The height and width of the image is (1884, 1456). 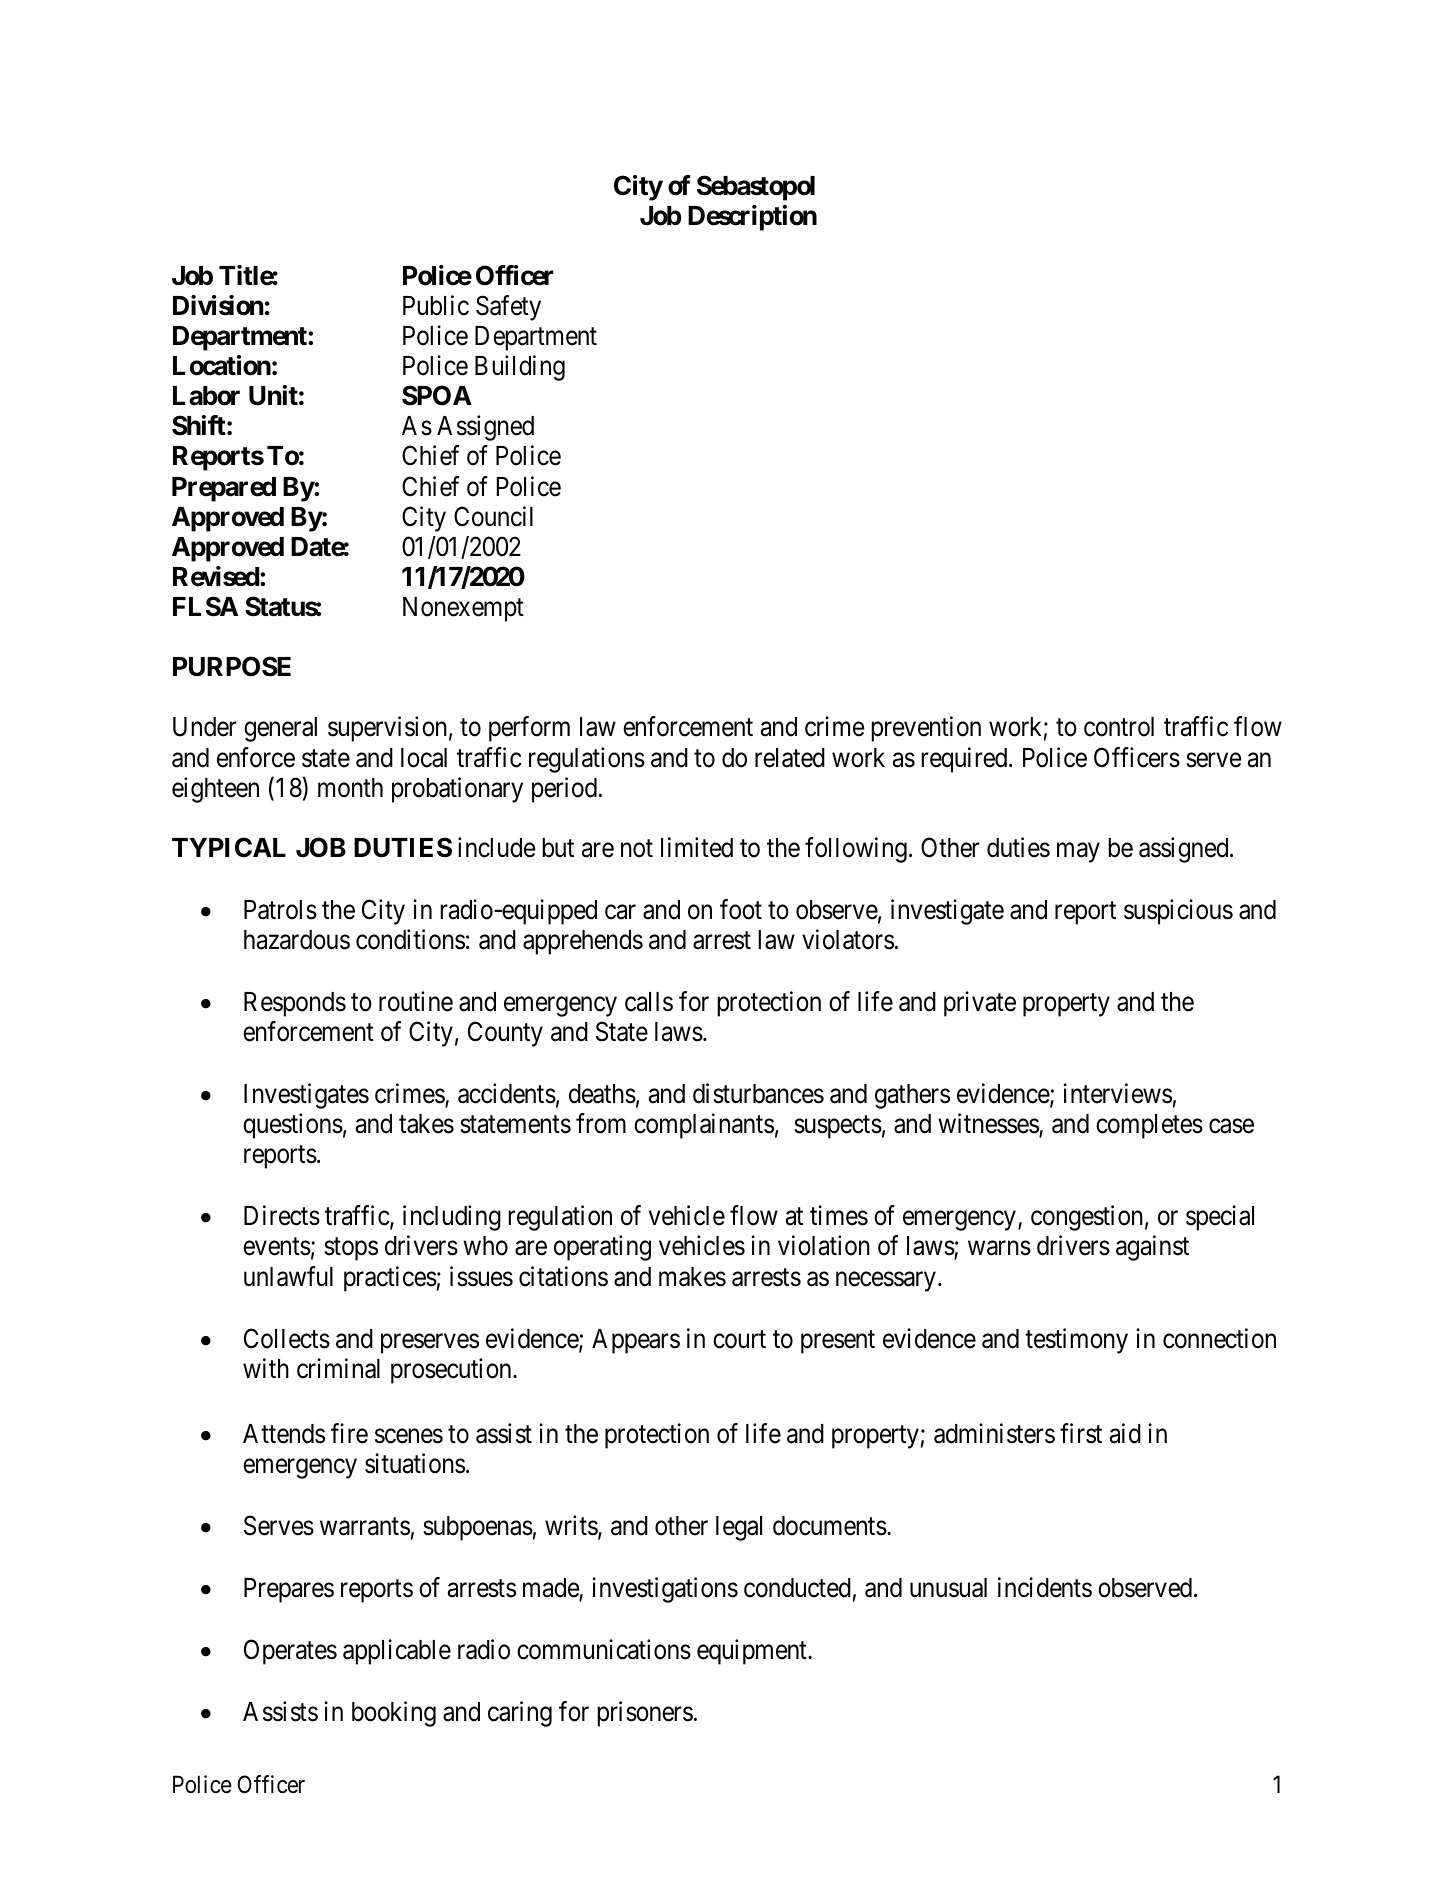 What do you see at coordinates (1119, 727) in the image?
I see `control` at bounding box center [1119, 727].
